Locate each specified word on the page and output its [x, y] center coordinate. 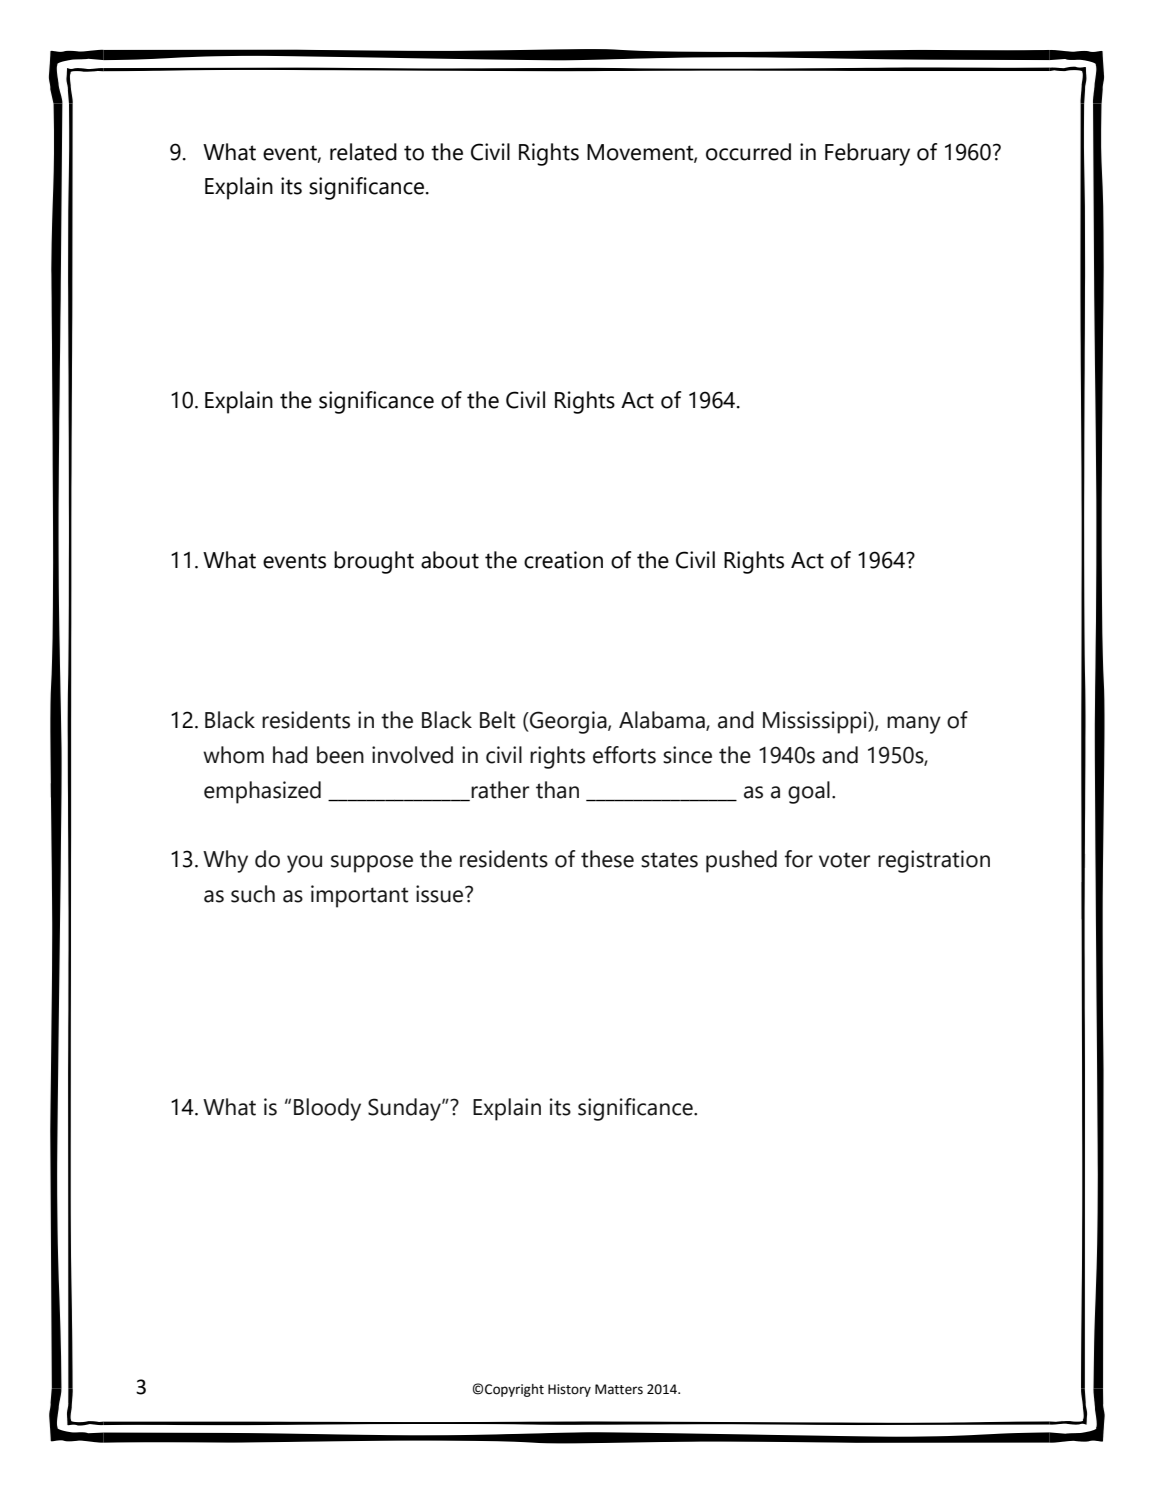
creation [563, 560]
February [867, 154]
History [569, 1390]
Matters [619, 1389]
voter [844, 860]
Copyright [514, 1390]
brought [374, 562]
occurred [748, 152]
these [607, 859]
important [359, 896]
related [363, 152]
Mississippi [816, 722]
